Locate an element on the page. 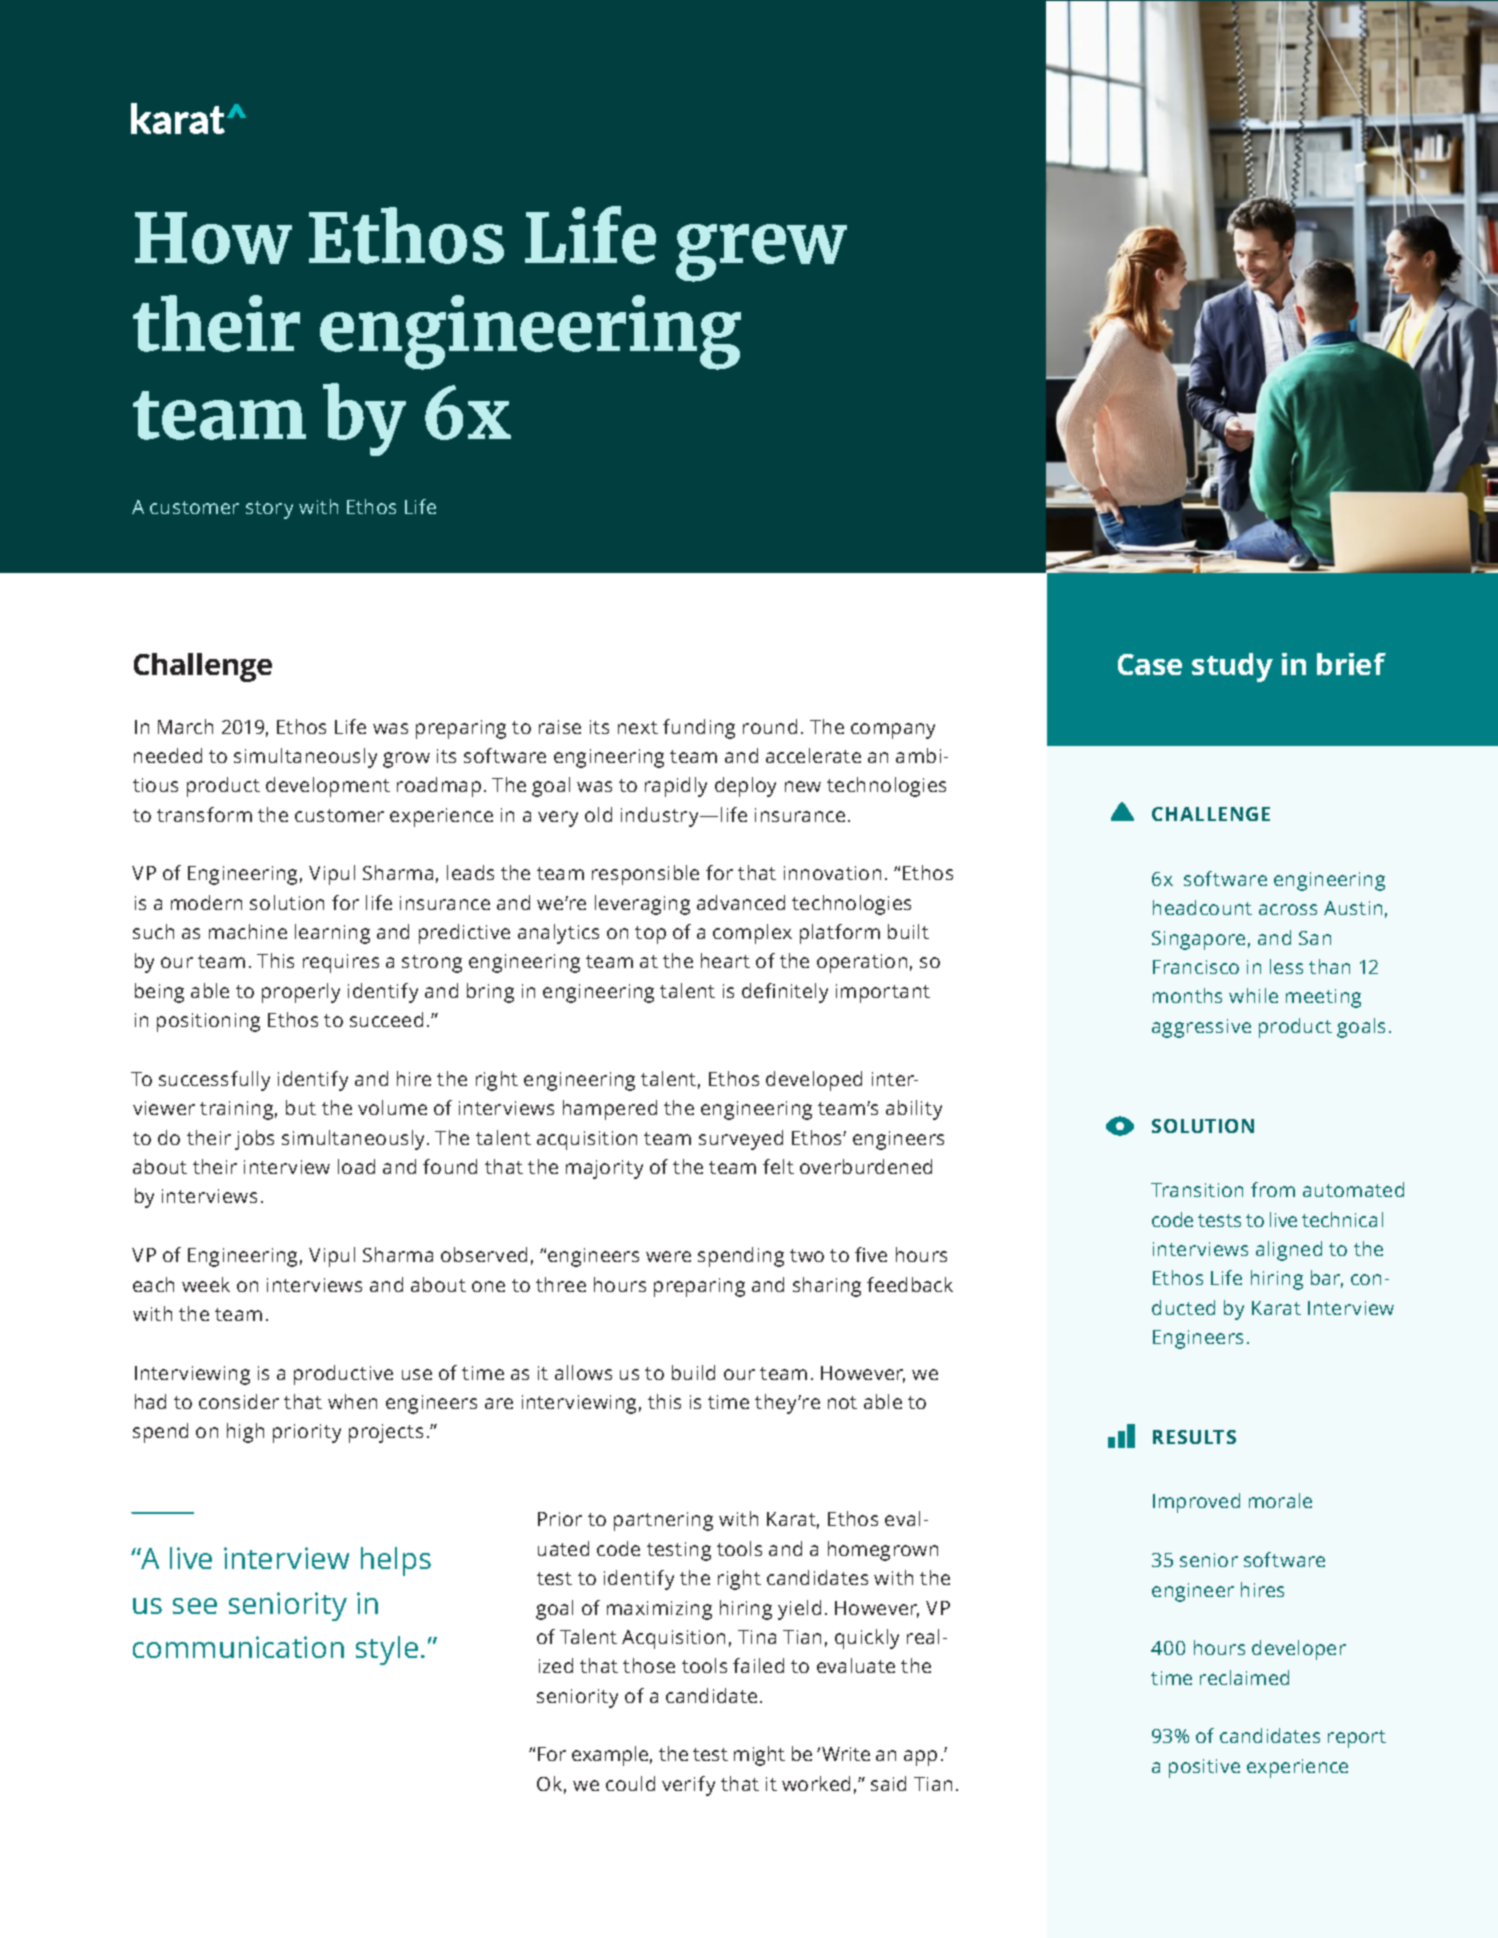 The width and height of the document is (1498, 1938). development is located at coordinates (328, 787).
